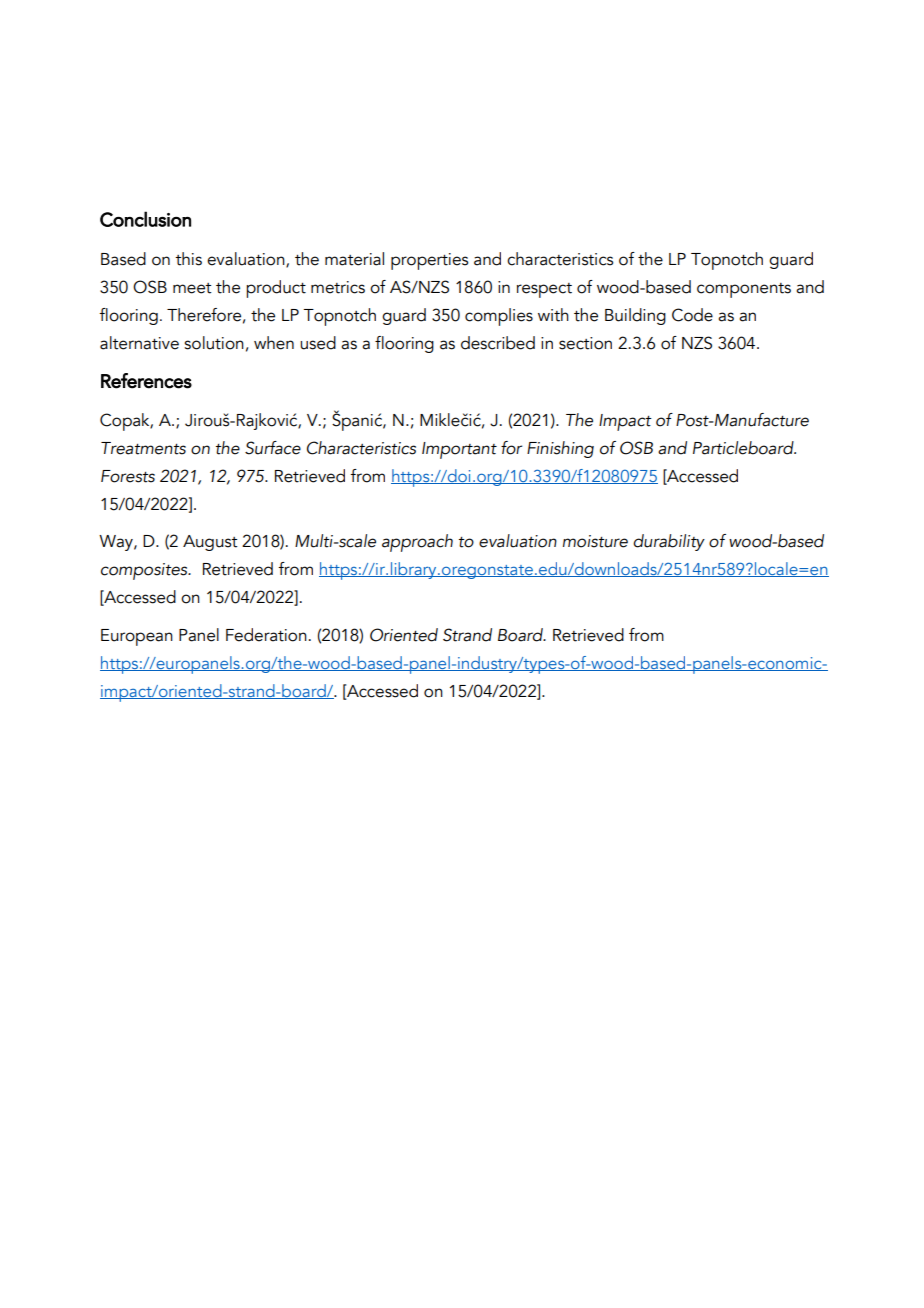 Image resolution: width=924 pixels, height=1308 pixels. I want to click on Conclusion, so click(145, 219).
